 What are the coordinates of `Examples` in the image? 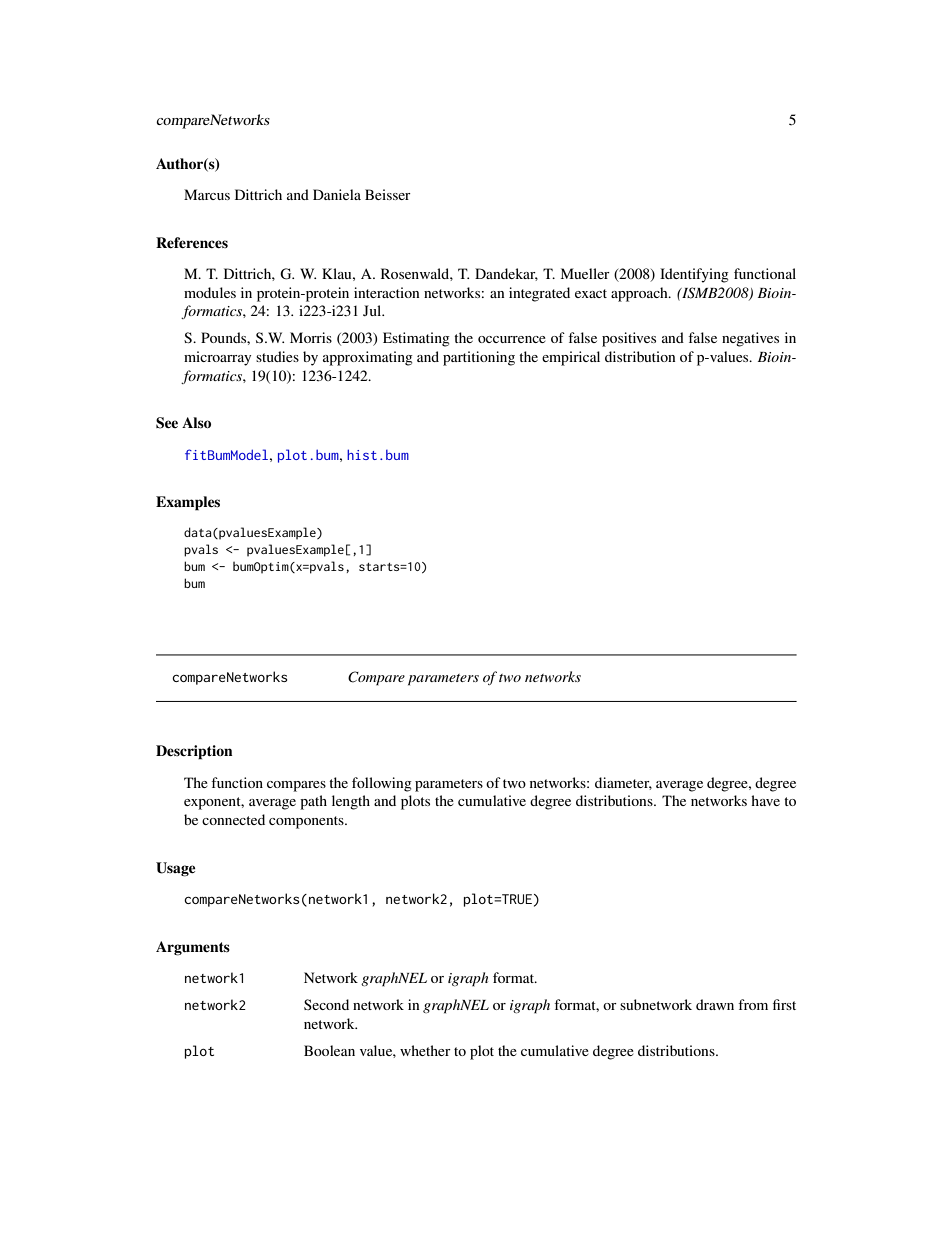 It's located at (188, 503).
